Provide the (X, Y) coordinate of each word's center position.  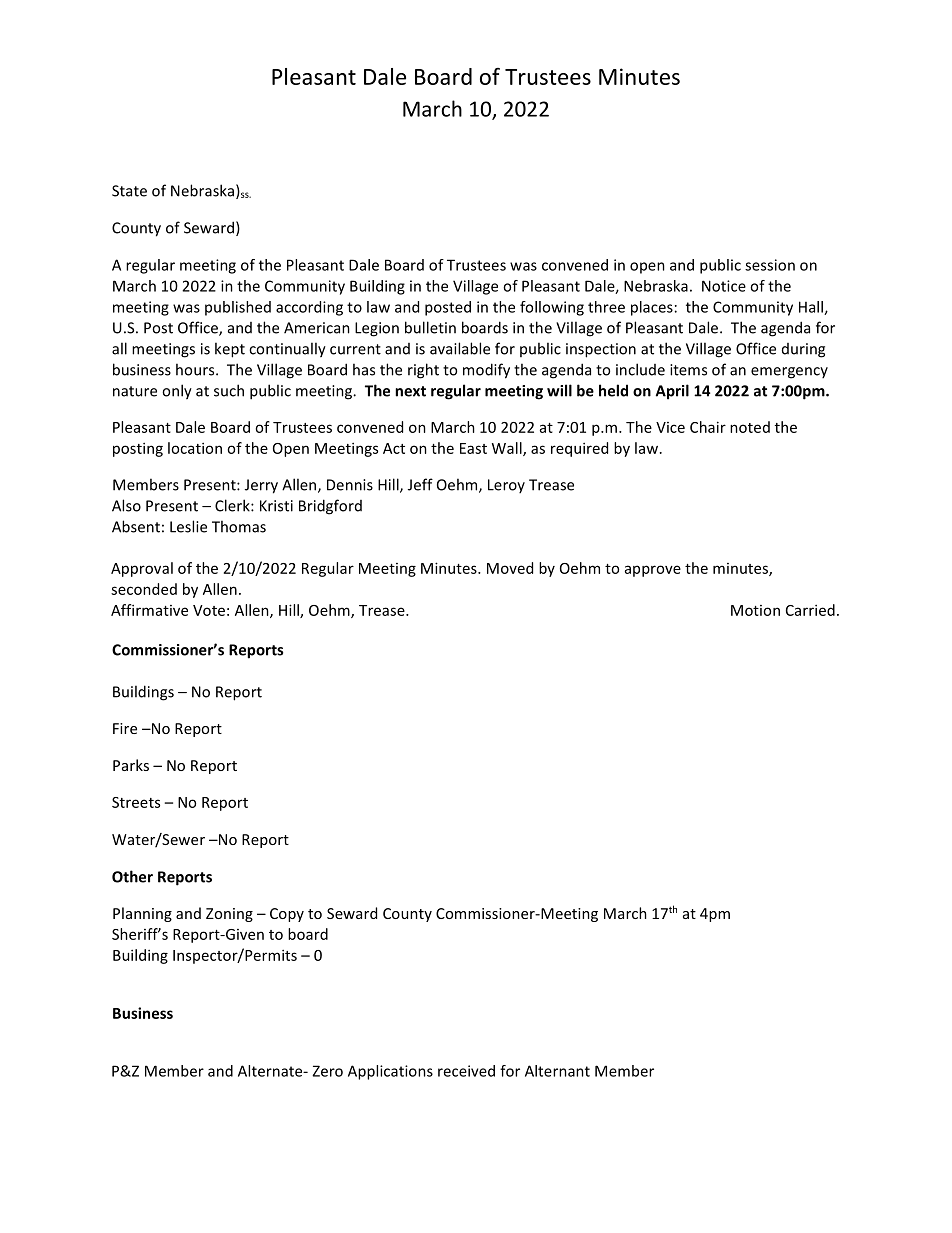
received (466, 1071)
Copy (287, 915)
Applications (390, 1072)
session (770, 265)
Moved (510, 568)
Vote (209, 610)
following (552, 308)
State (129, 191)
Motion (755, 610)
